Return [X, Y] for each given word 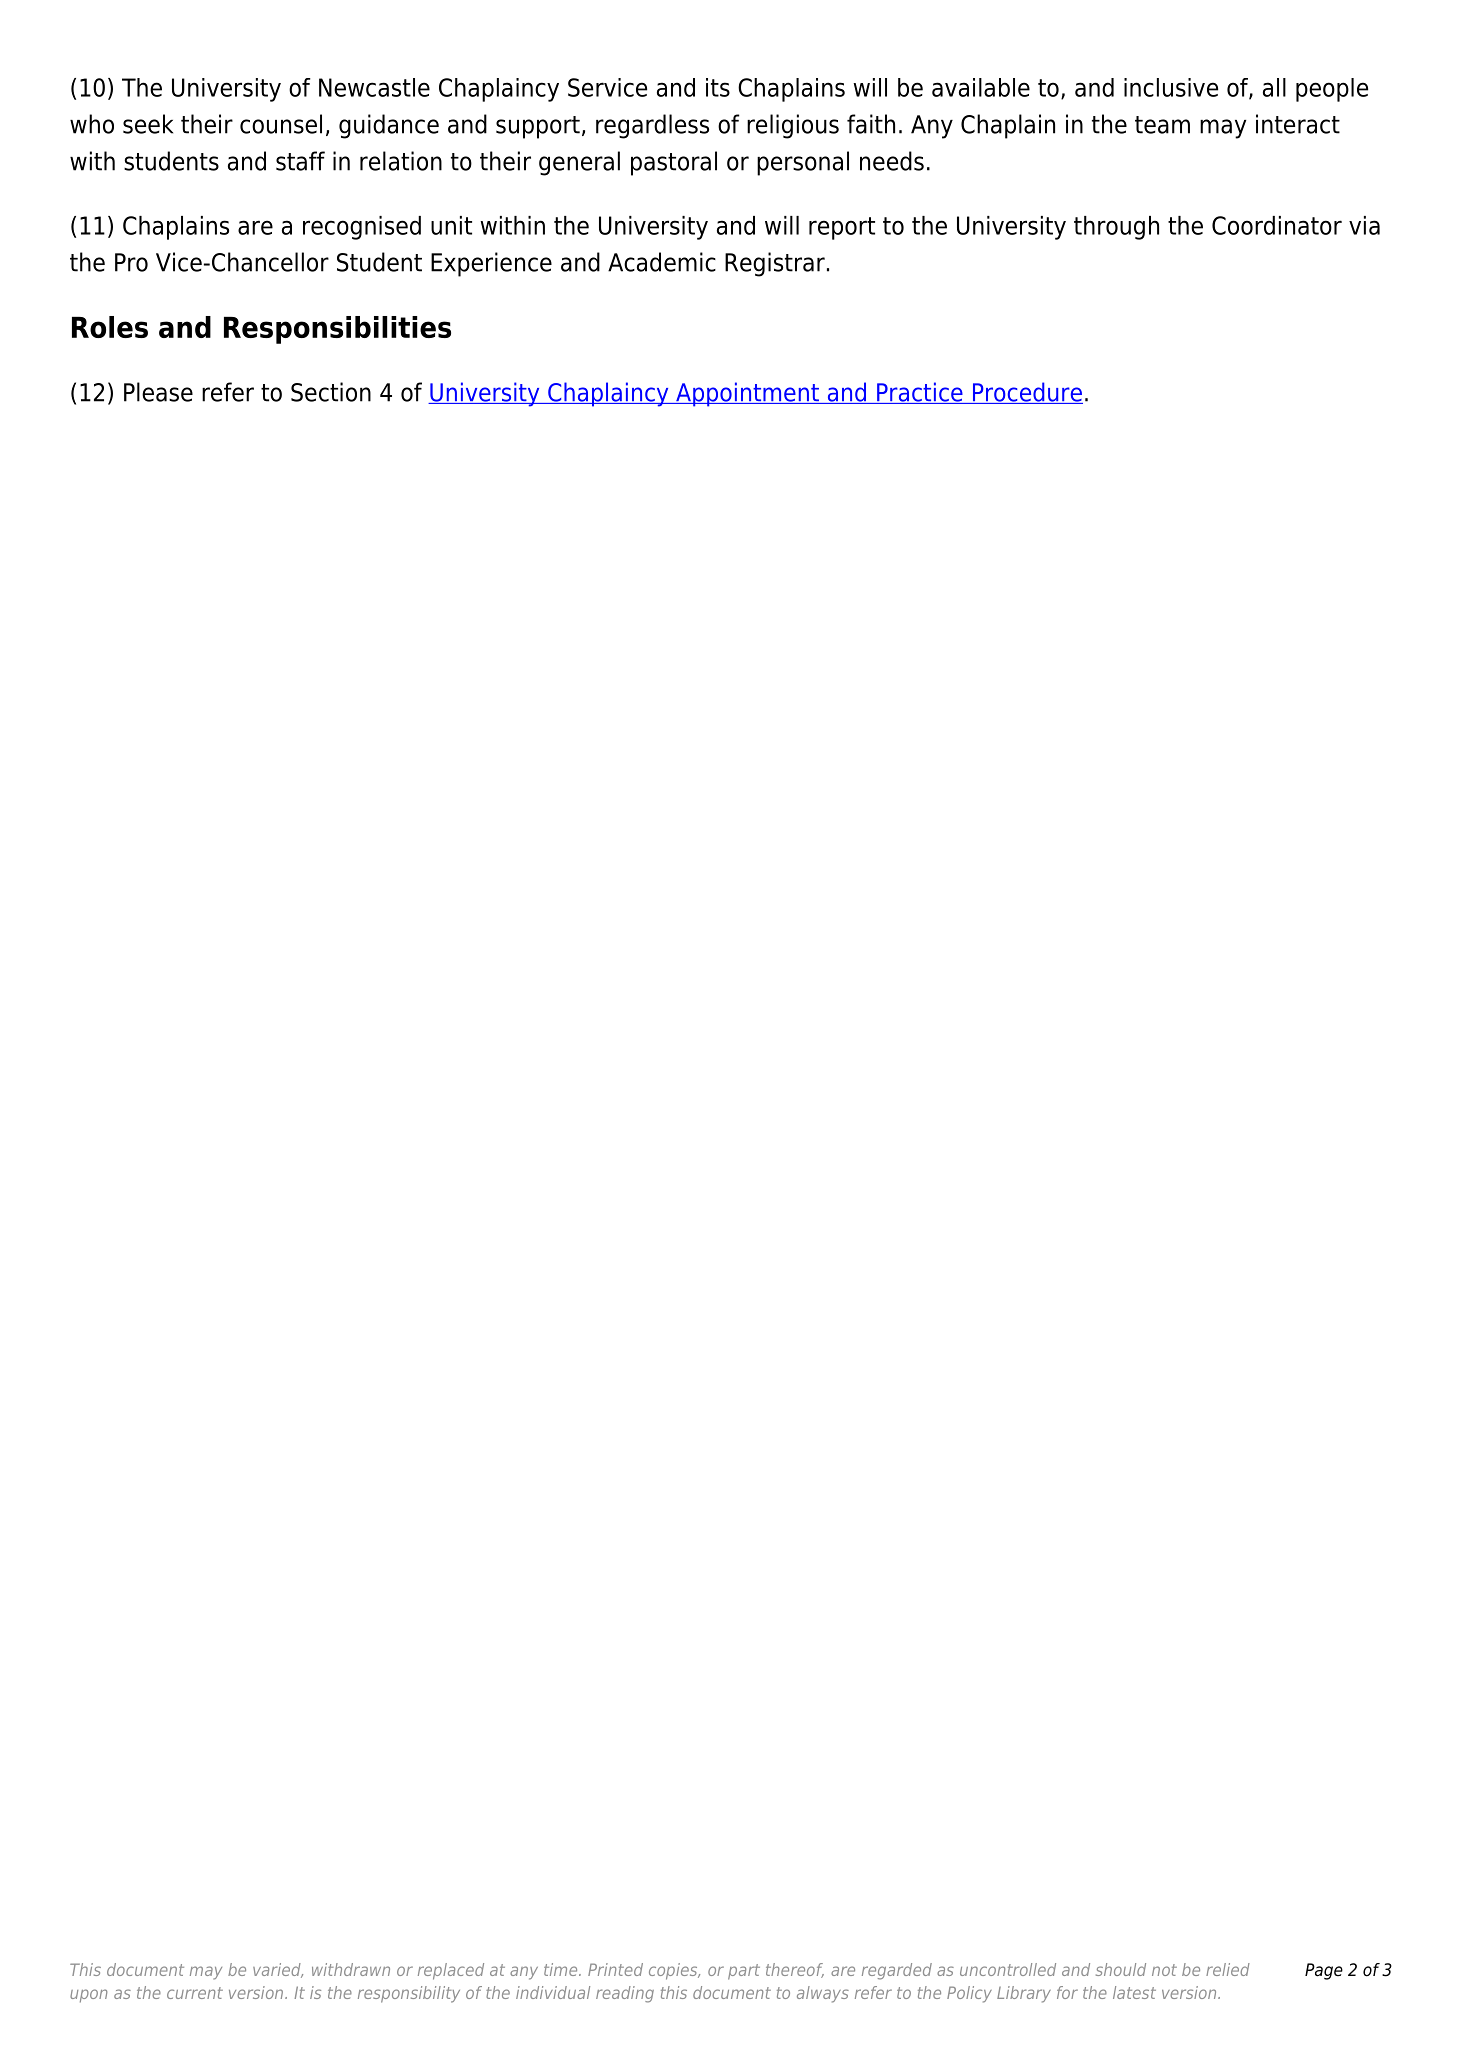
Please [158, 392]
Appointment [747, 394]
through [1116, 228]
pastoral [674, 163]
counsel [281, 124]
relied [1228, 1969]
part [744, 1972]
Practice [920, 393]
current [195, 1993]
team [1162, 125]
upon [88, 1996]
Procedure [1026, 393]
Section [331, 392]
